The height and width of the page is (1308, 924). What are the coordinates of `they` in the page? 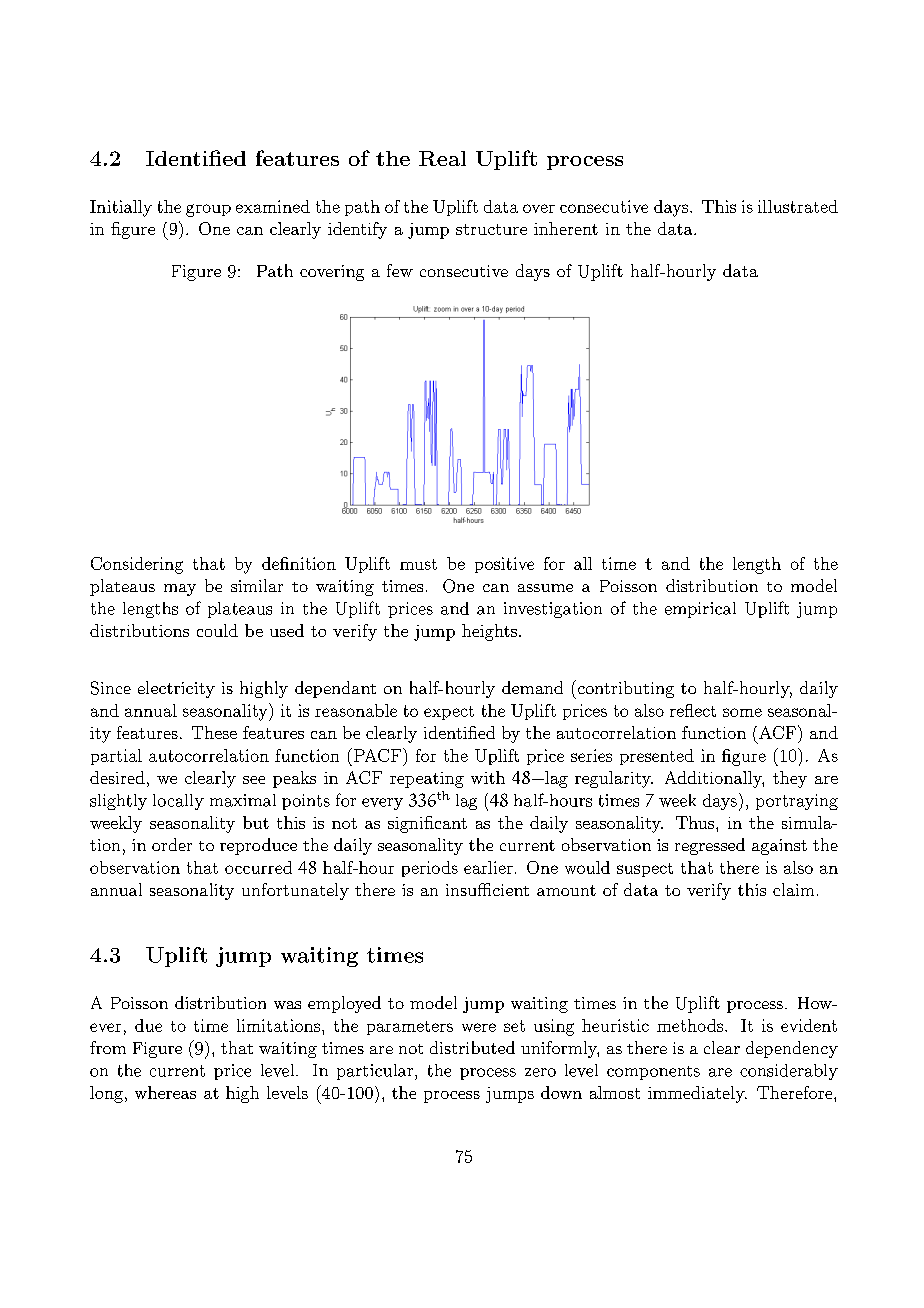 It's located at (790, 779).
